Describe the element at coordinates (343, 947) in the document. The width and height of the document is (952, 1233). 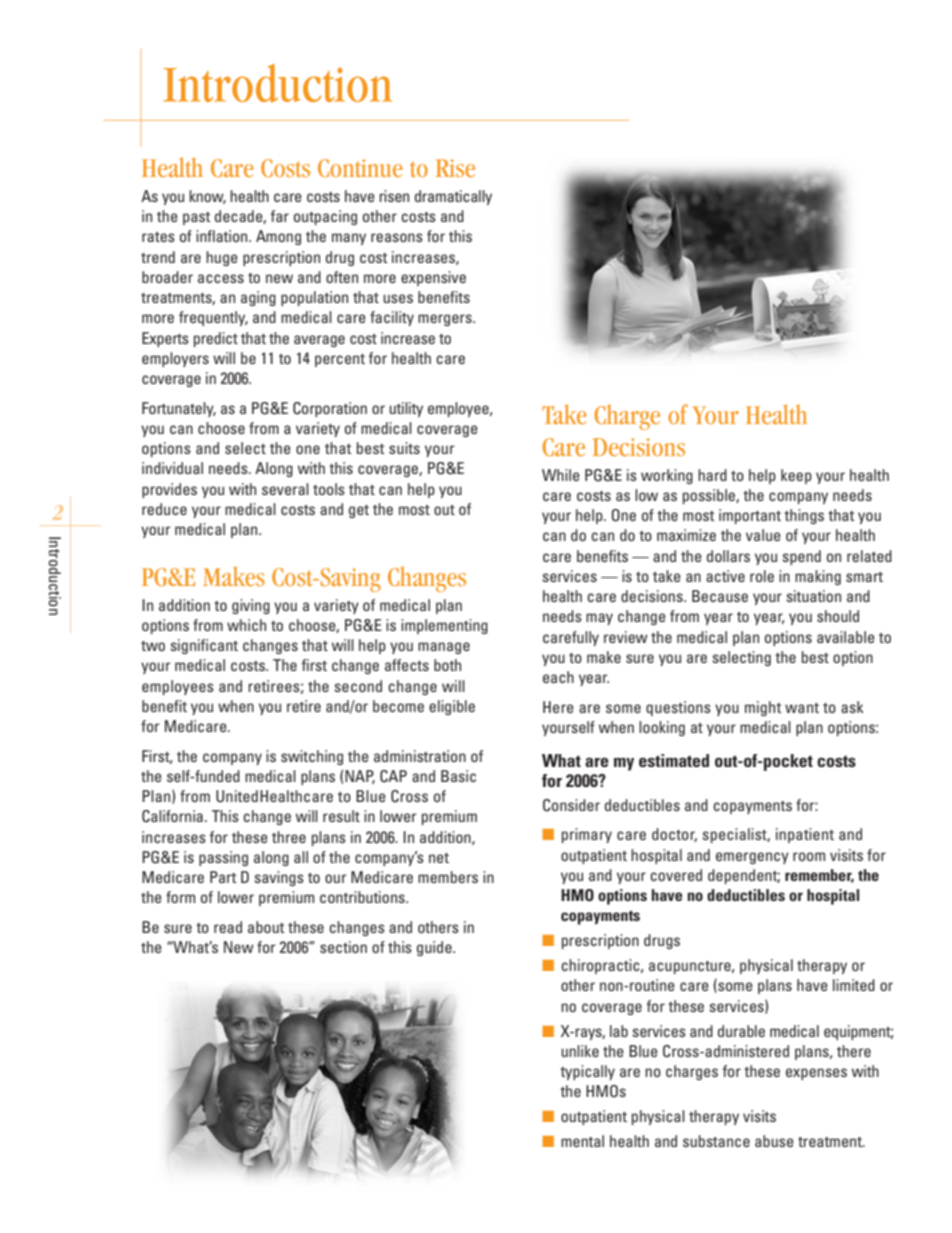
I see `section` at that location.
